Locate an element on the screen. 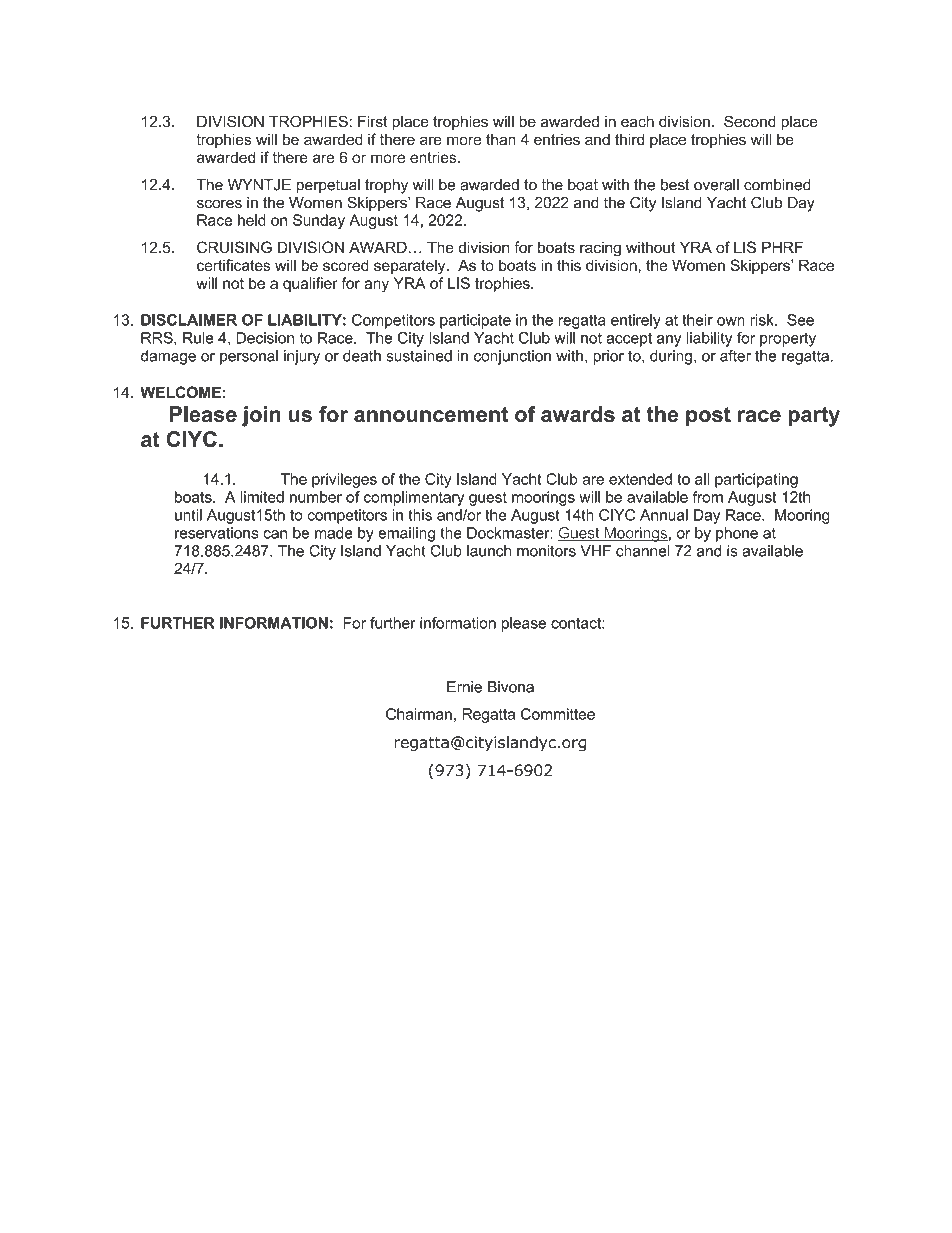  perpetual is located at coordinates (328, 186).
